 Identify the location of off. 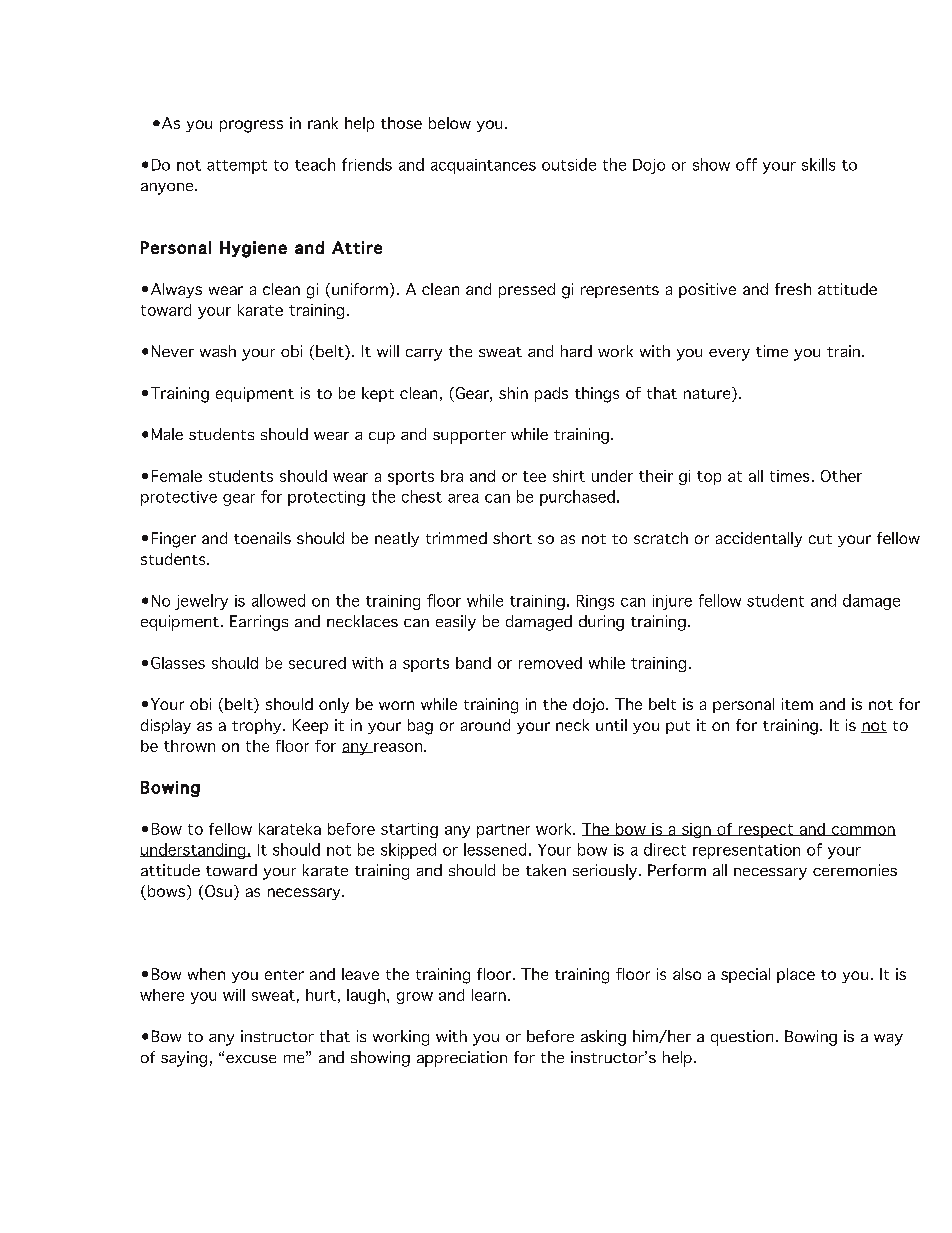
(746, 164).
